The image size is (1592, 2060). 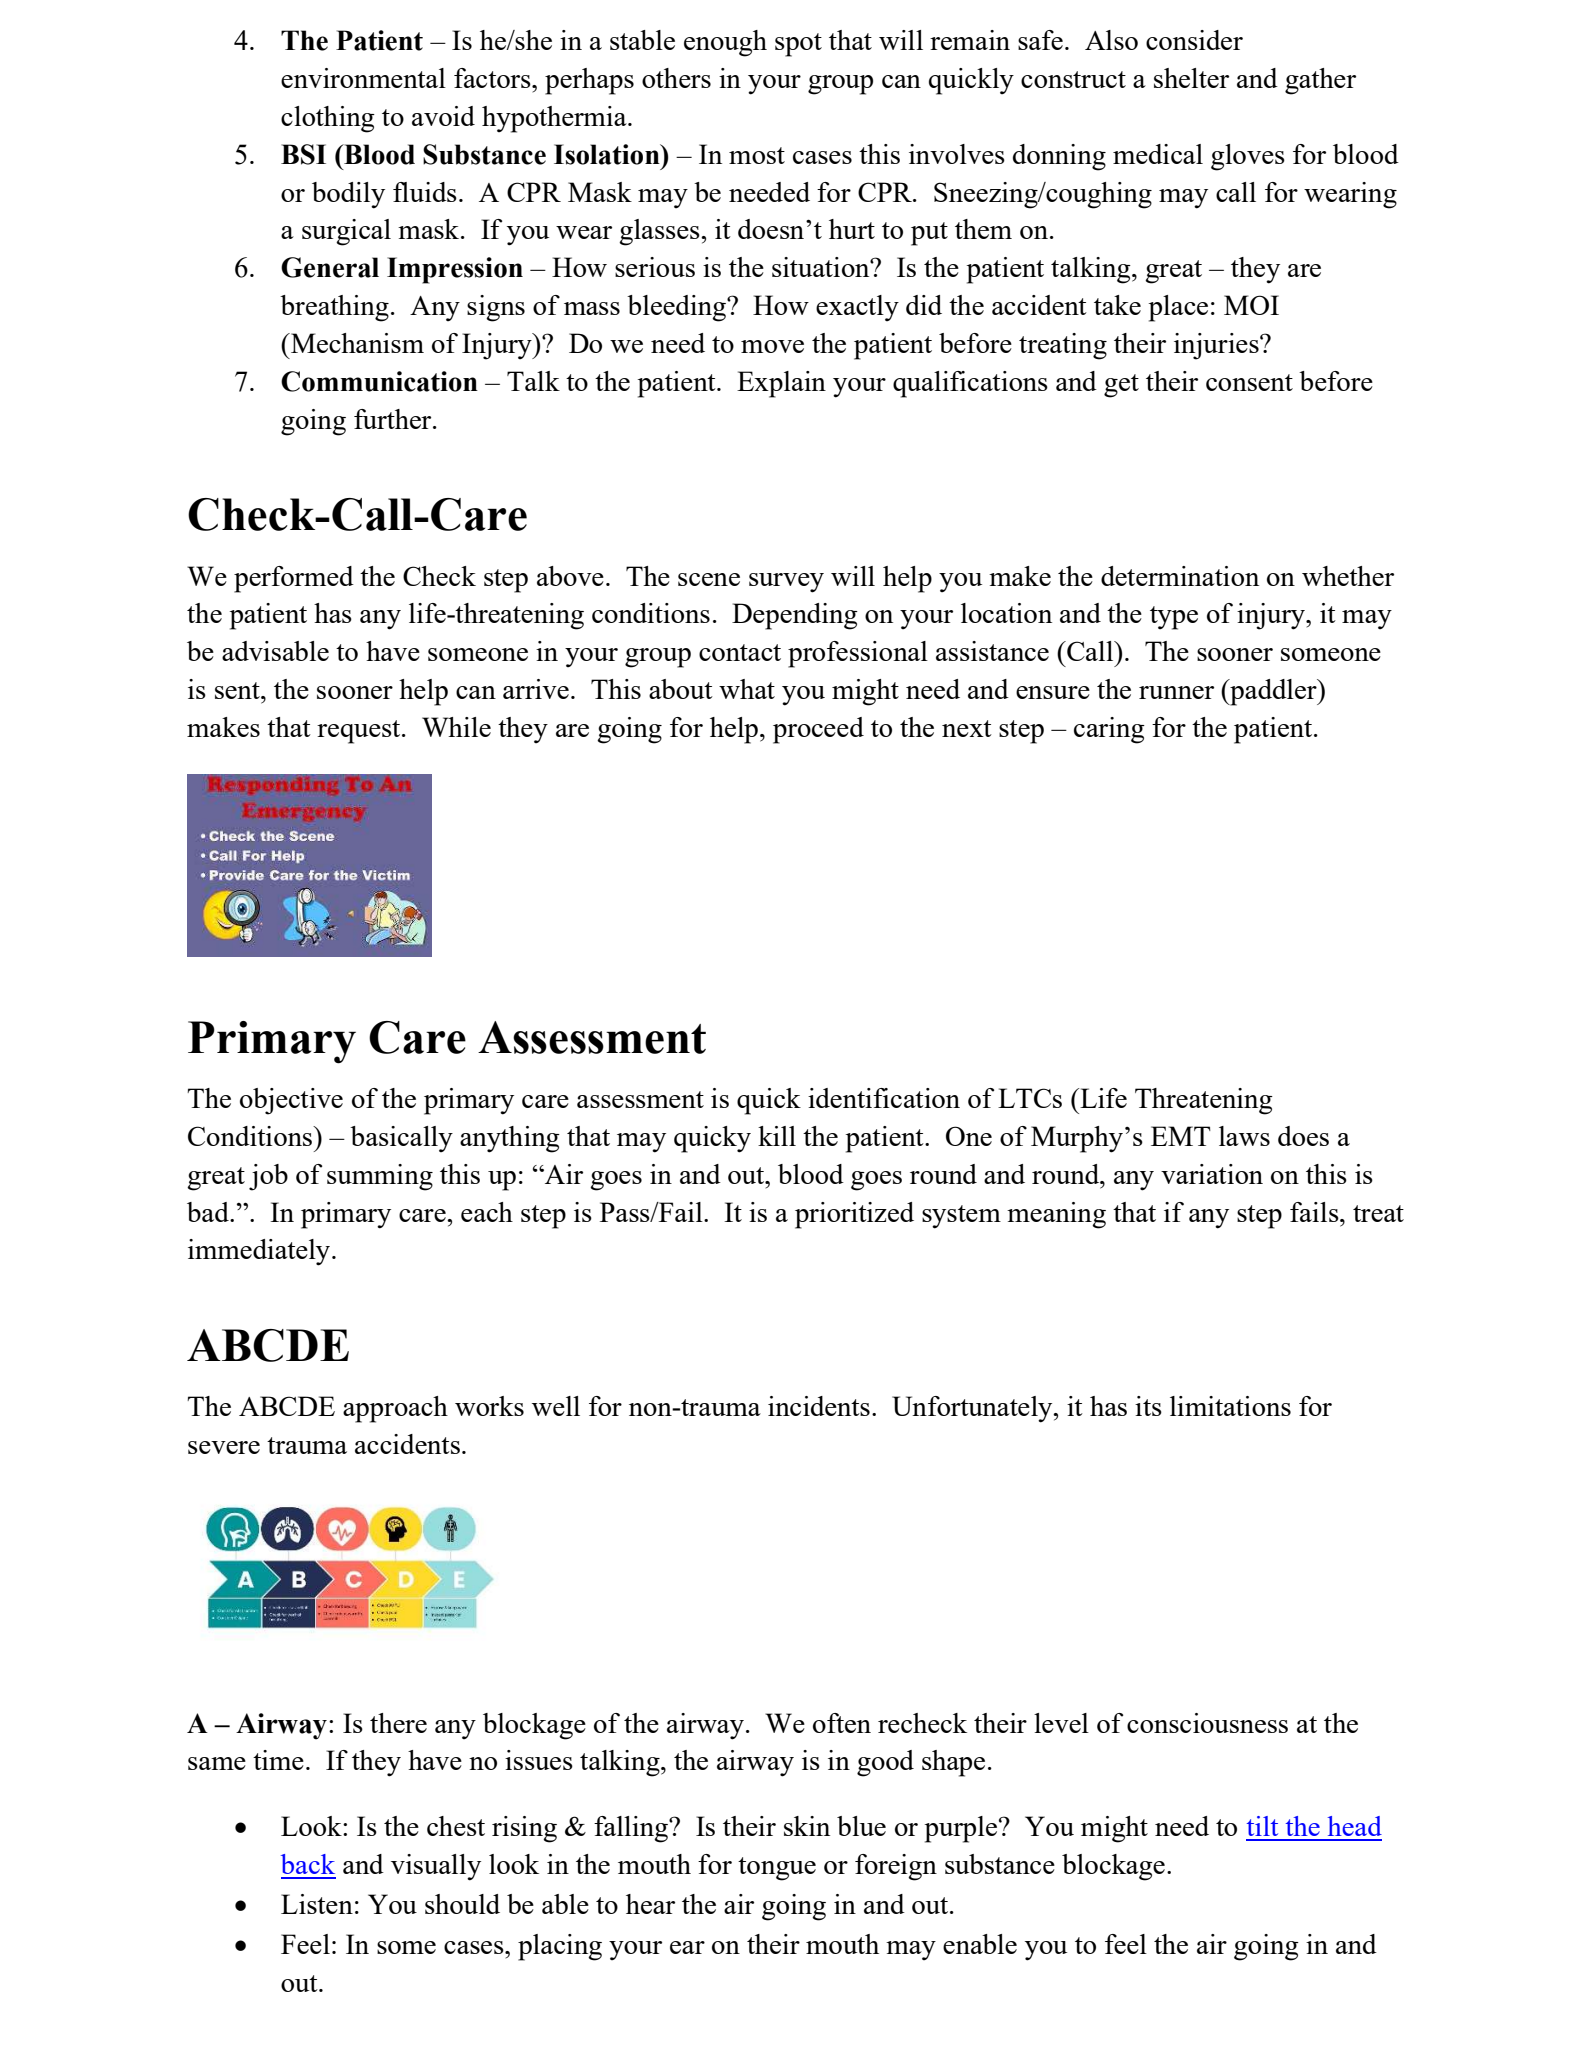 What do you see at coordinates (1191, 78) in the image?
I see `shelter` at bounding box center [1191, 78].
